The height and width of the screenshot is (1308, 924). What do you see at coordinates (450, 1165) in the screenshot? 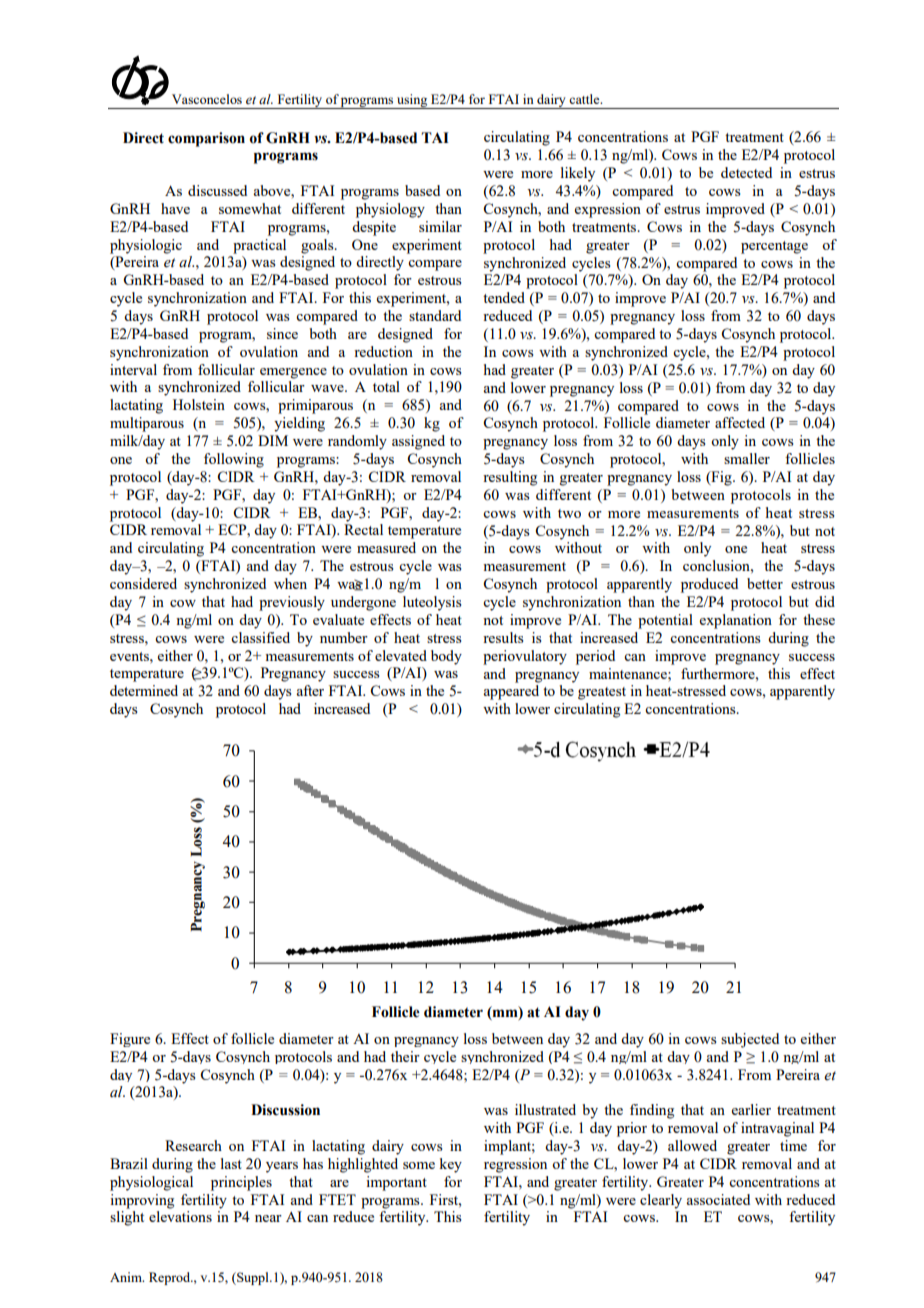
I see `key` at bounding box center [450, 1165].
